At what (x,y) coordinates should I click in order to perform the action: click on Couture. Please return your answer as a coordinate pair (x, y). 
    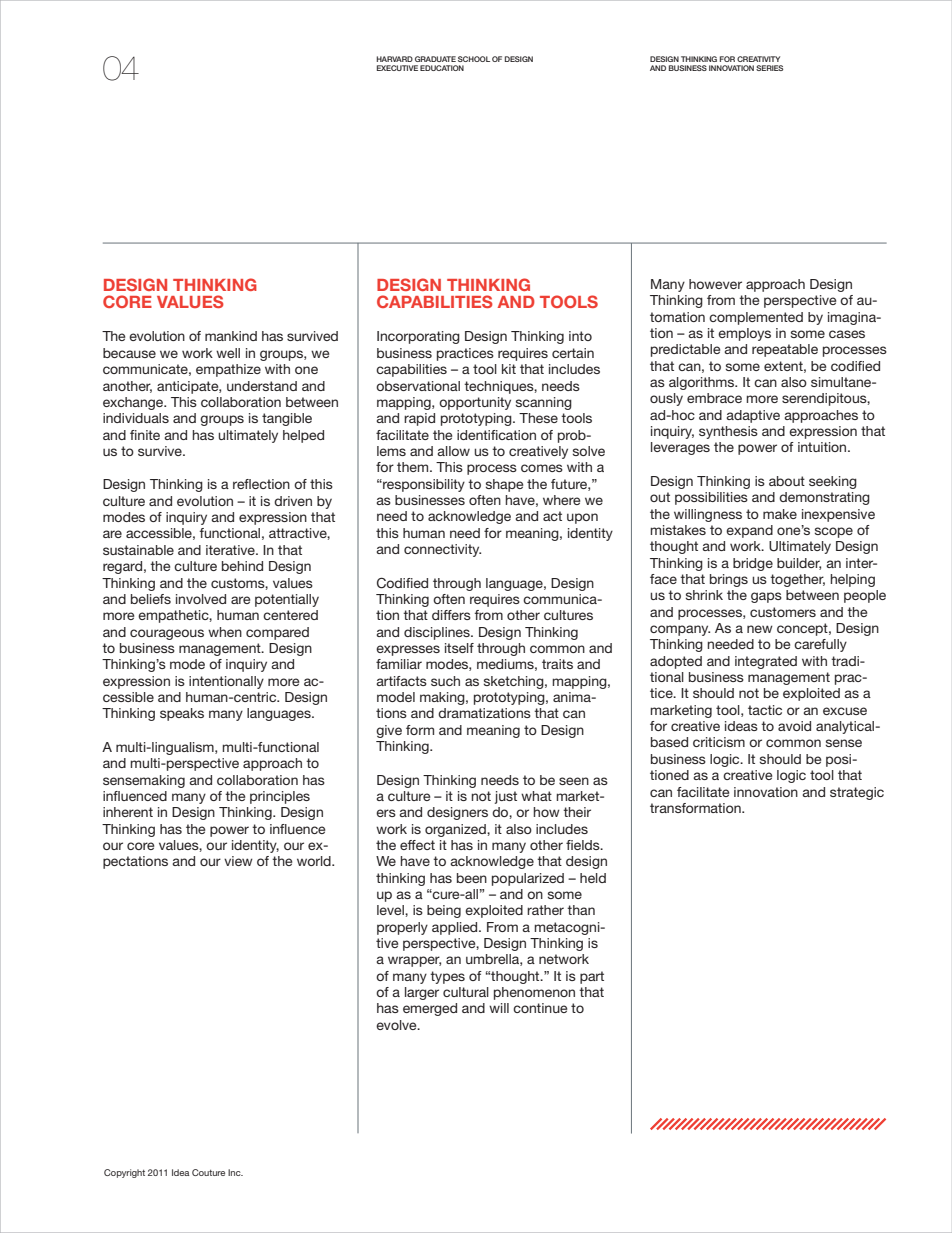
    Looking at the image, I should click on (208, 1172).
